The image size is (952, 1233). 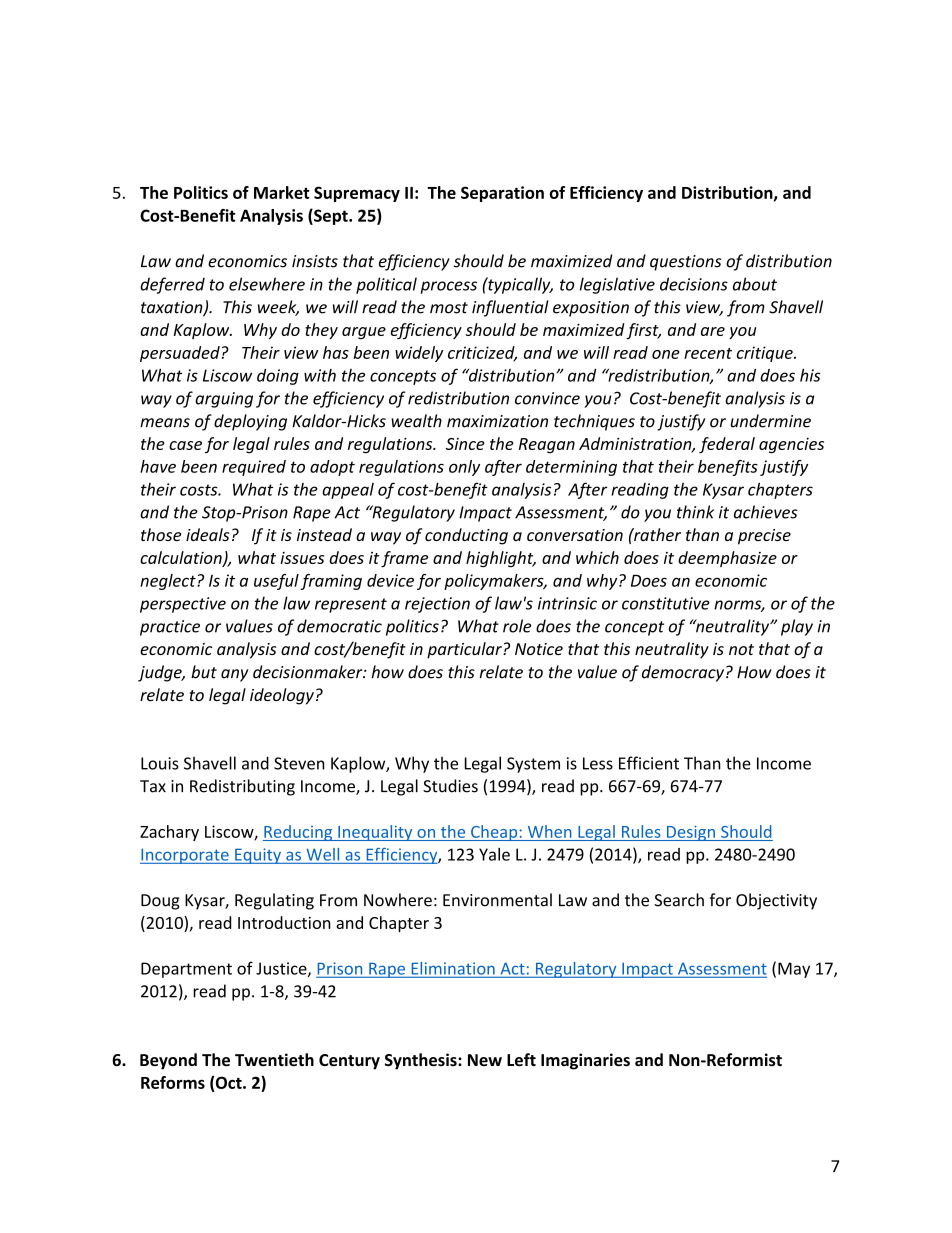 I want to click on Twentieth, so click(x=274, y=1060).
